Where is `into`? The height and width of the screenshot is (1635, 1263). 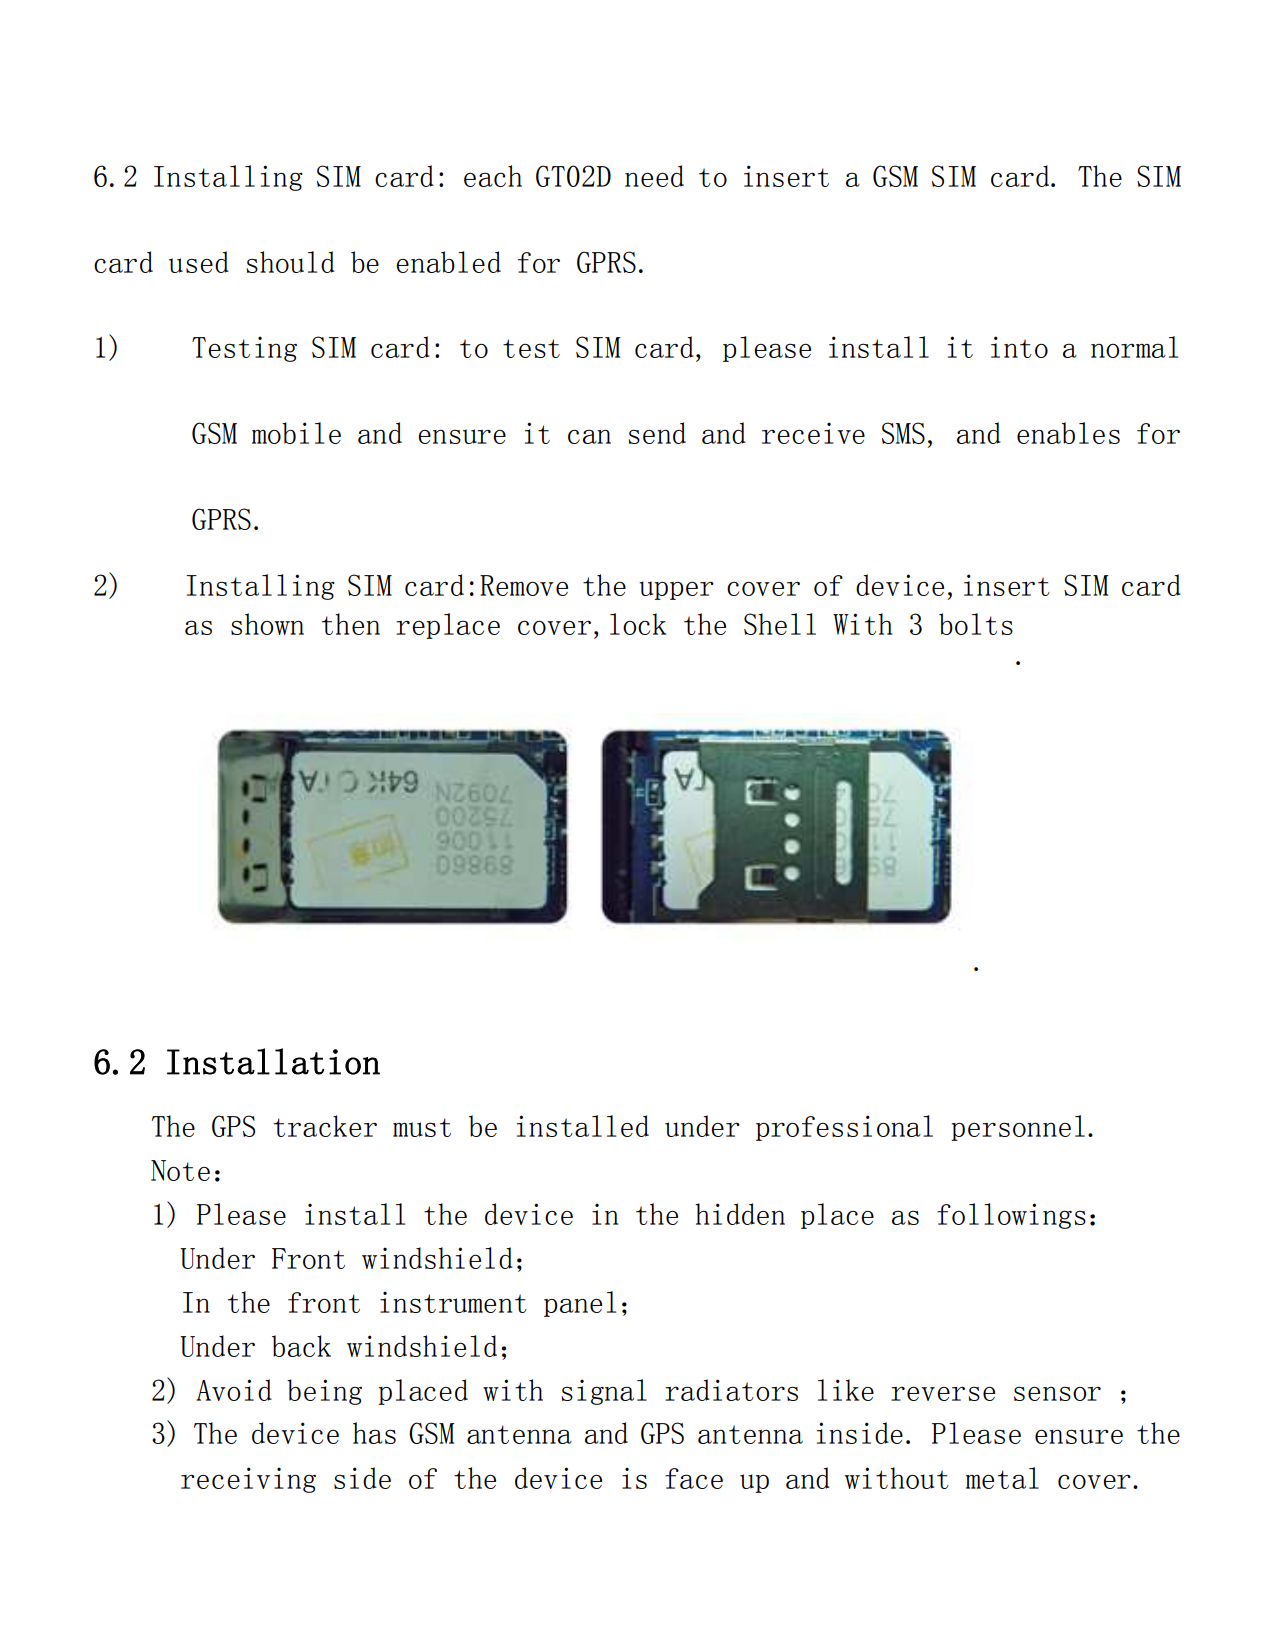
into is located at coordinates (1019, 347).
